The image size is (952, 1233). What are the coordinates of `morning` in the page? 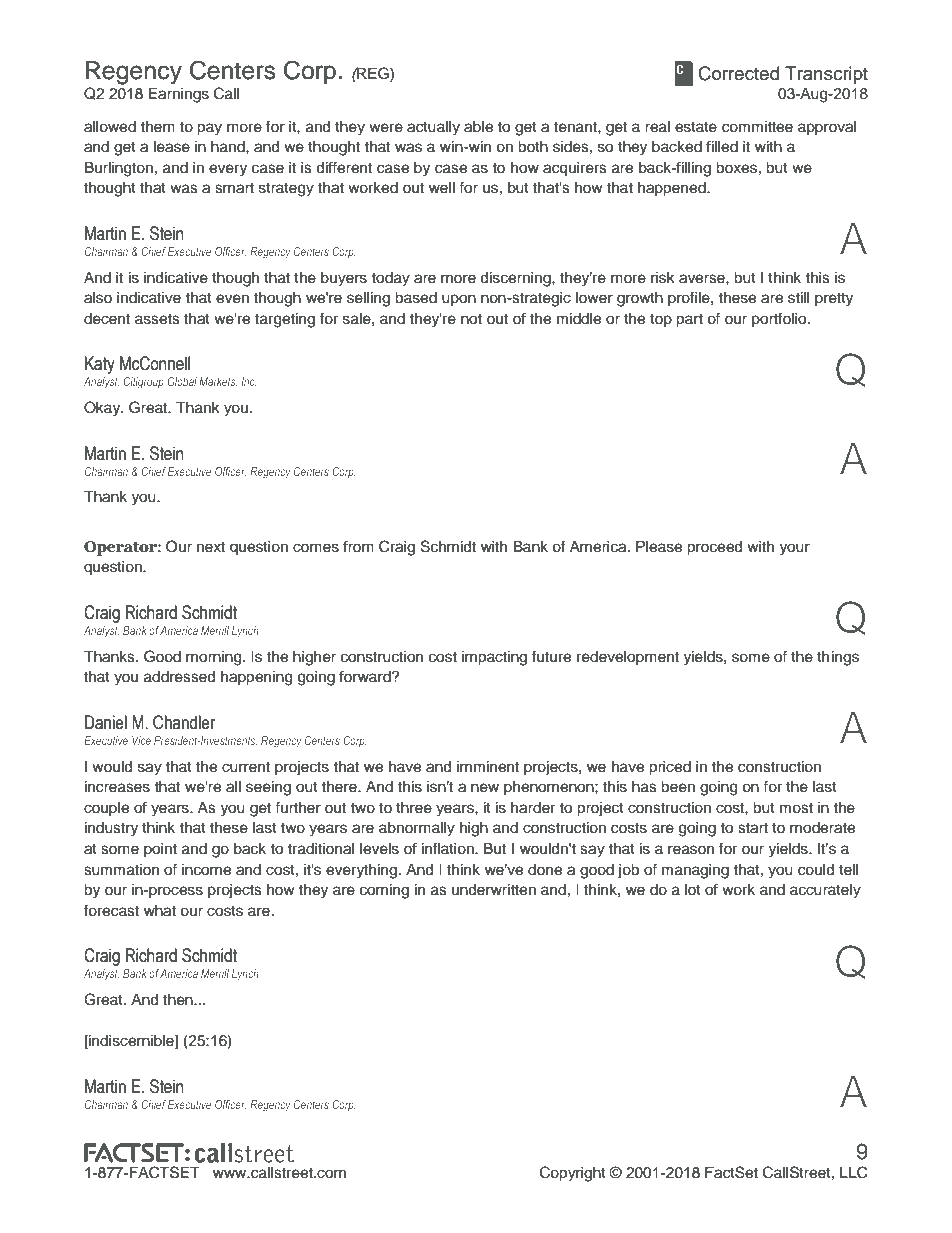 It's located at (215, 658).
